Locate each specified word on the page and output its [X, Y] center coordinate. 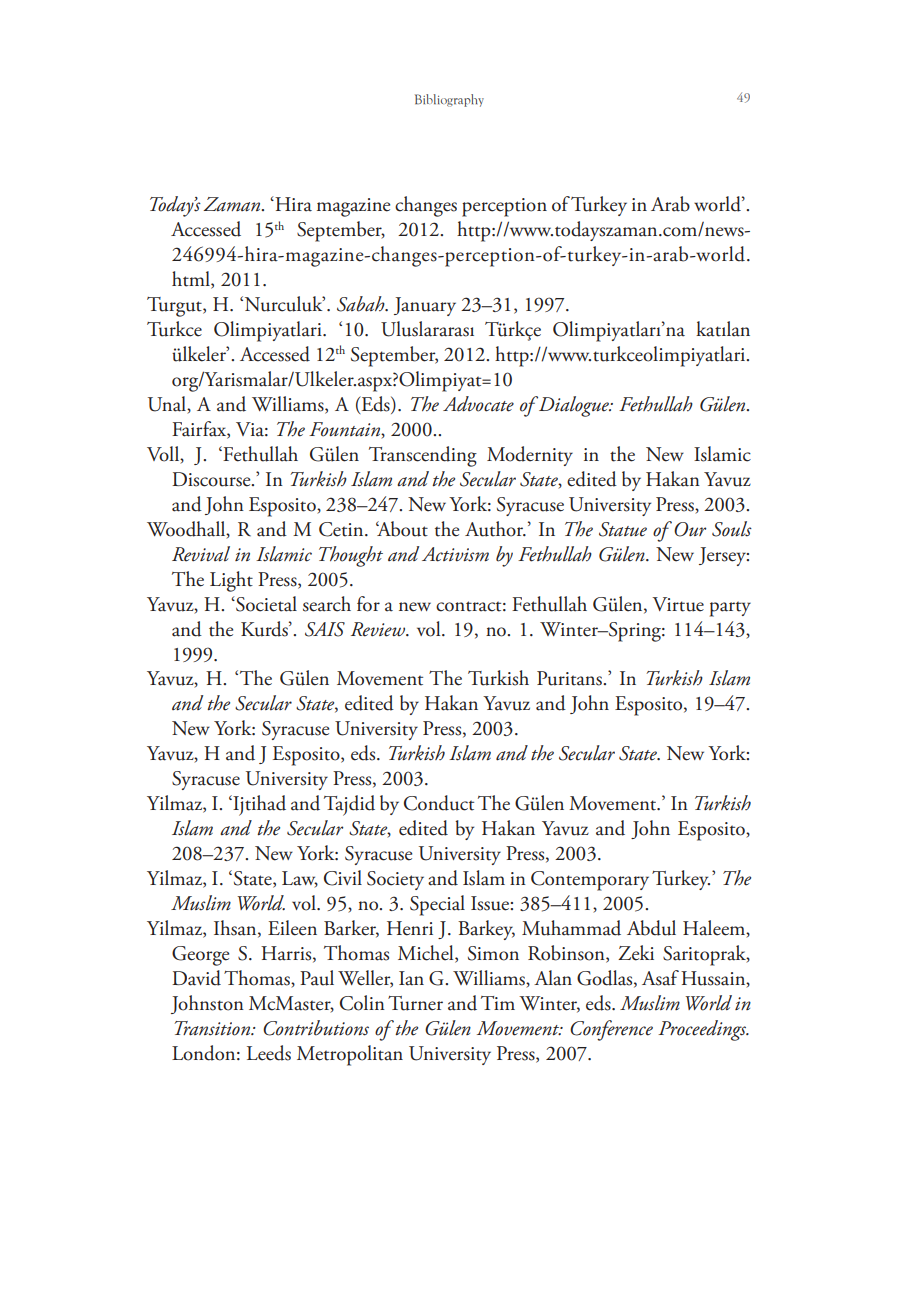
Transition [213, 1028]
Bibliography [449, 100]
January [425, 306]
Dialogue [574, 406]
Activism [455, 554]
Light [231, 581]
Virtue [678, 604]
